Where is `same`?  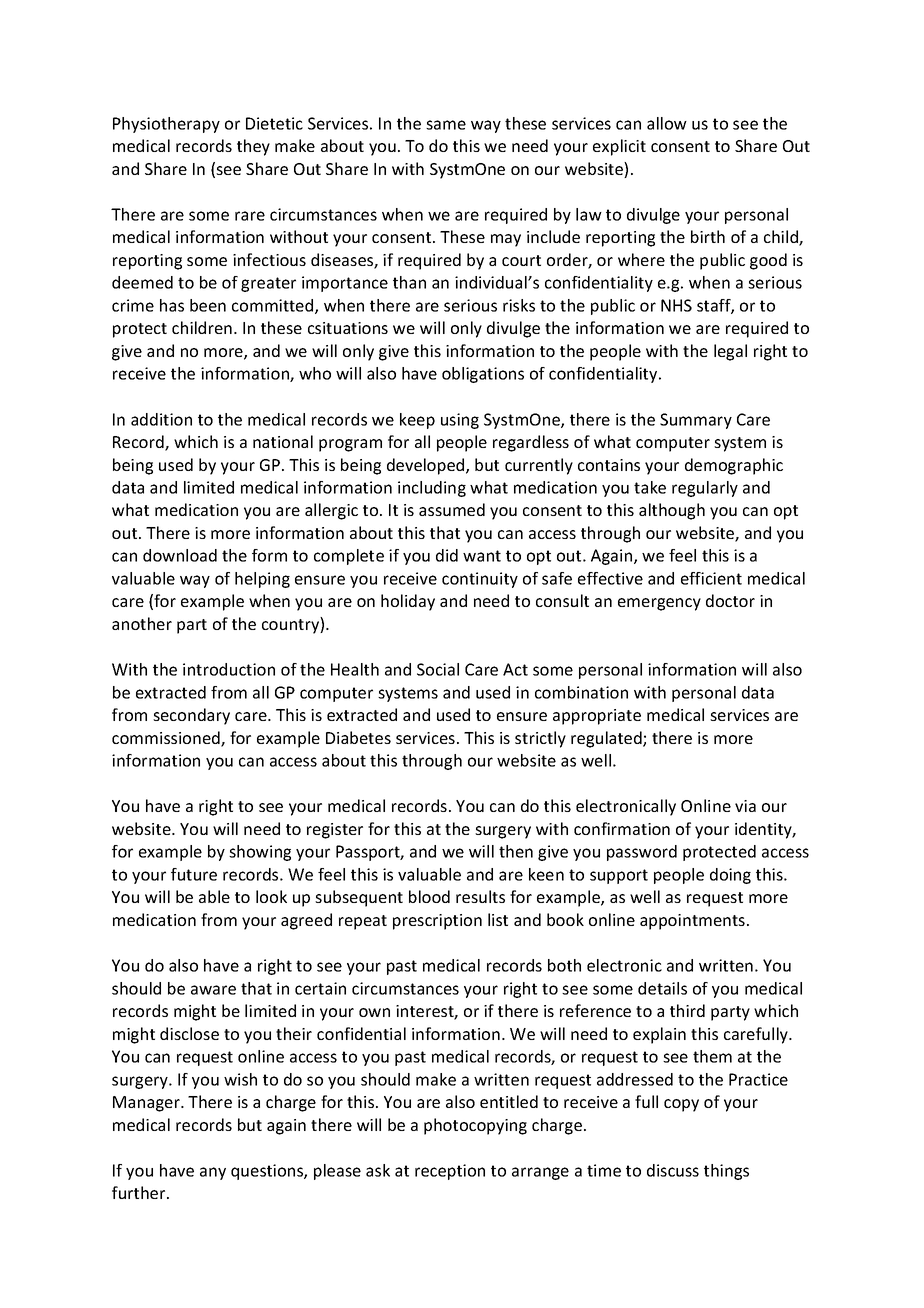 same is located at coordinates (446, 125).
